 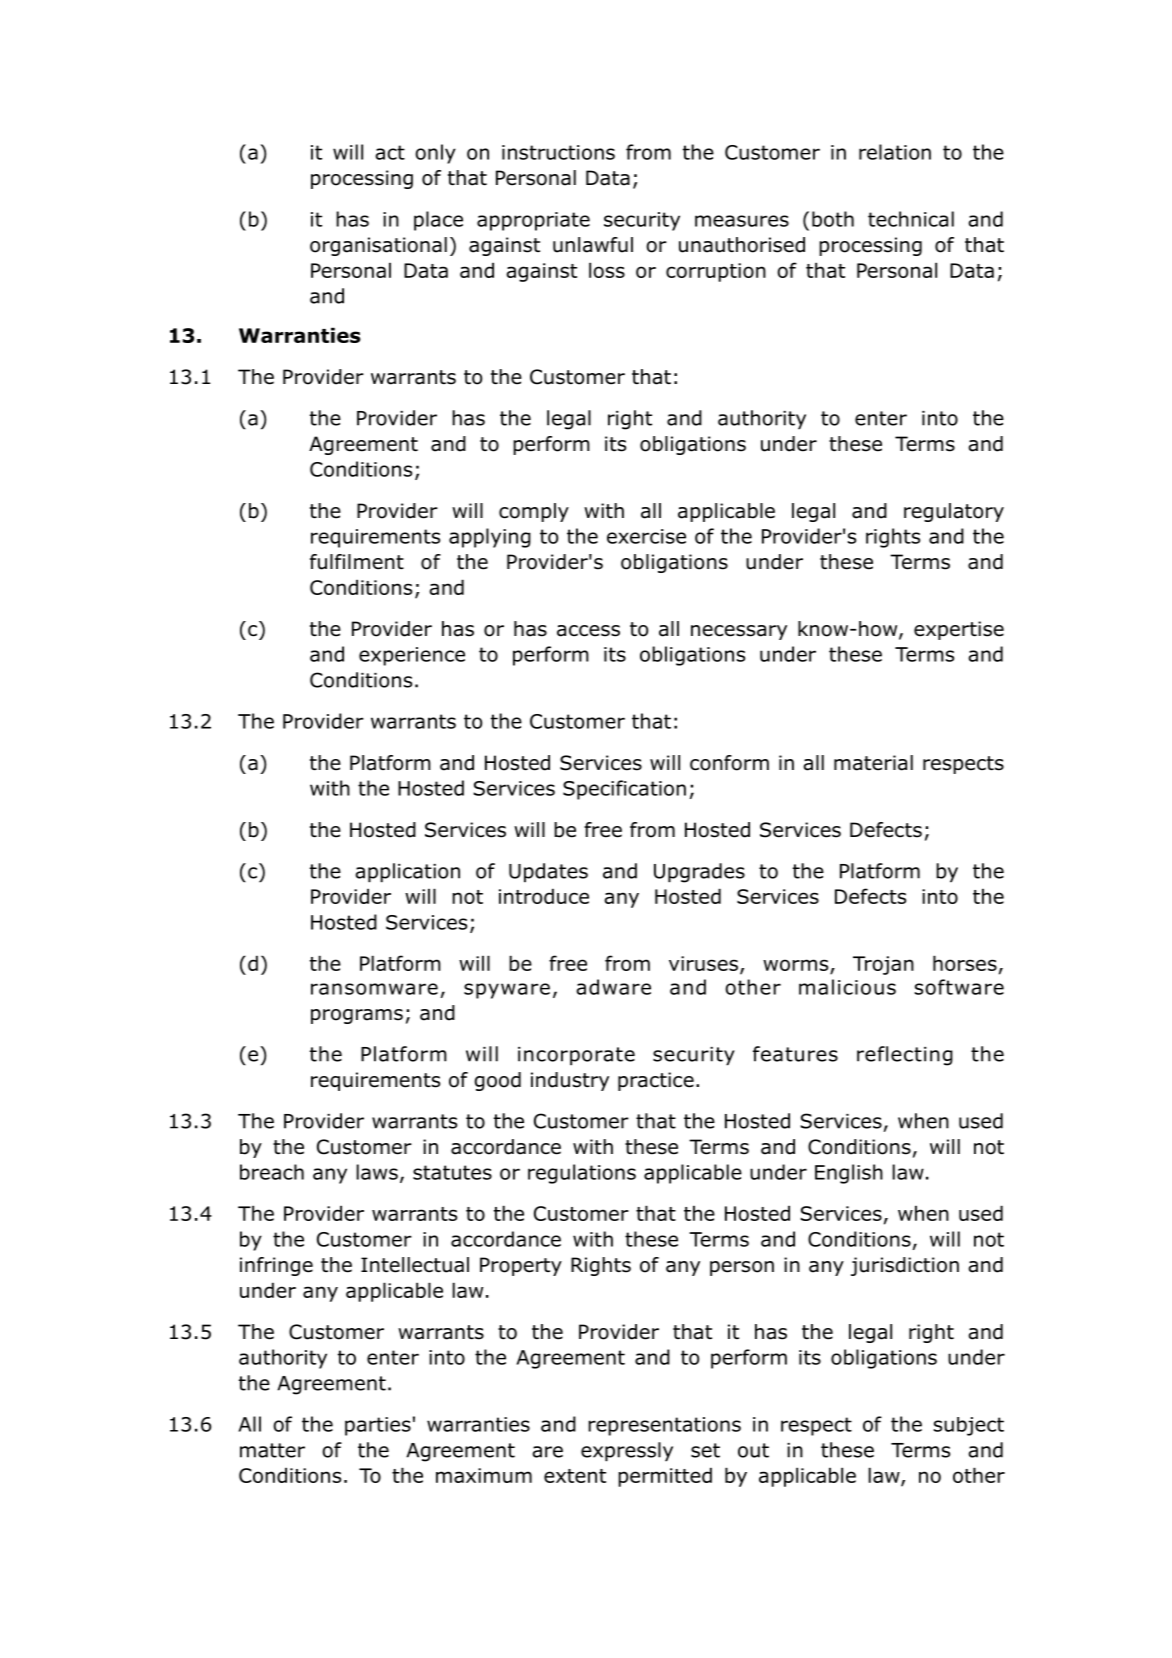 I want to click on parties, so click(x=378, y=1426).
